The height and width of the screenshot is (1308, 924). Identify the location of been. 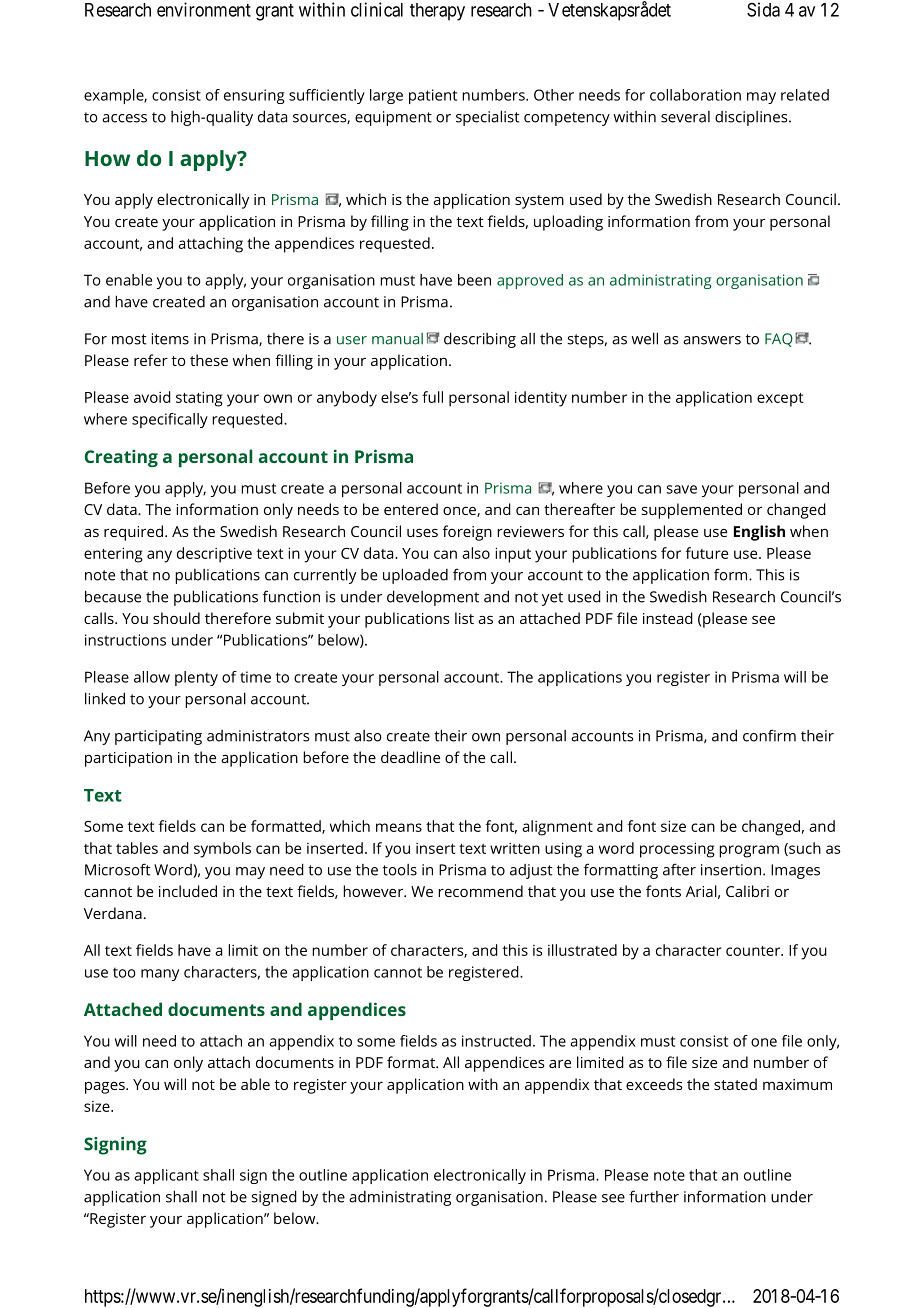
(474, 280).
